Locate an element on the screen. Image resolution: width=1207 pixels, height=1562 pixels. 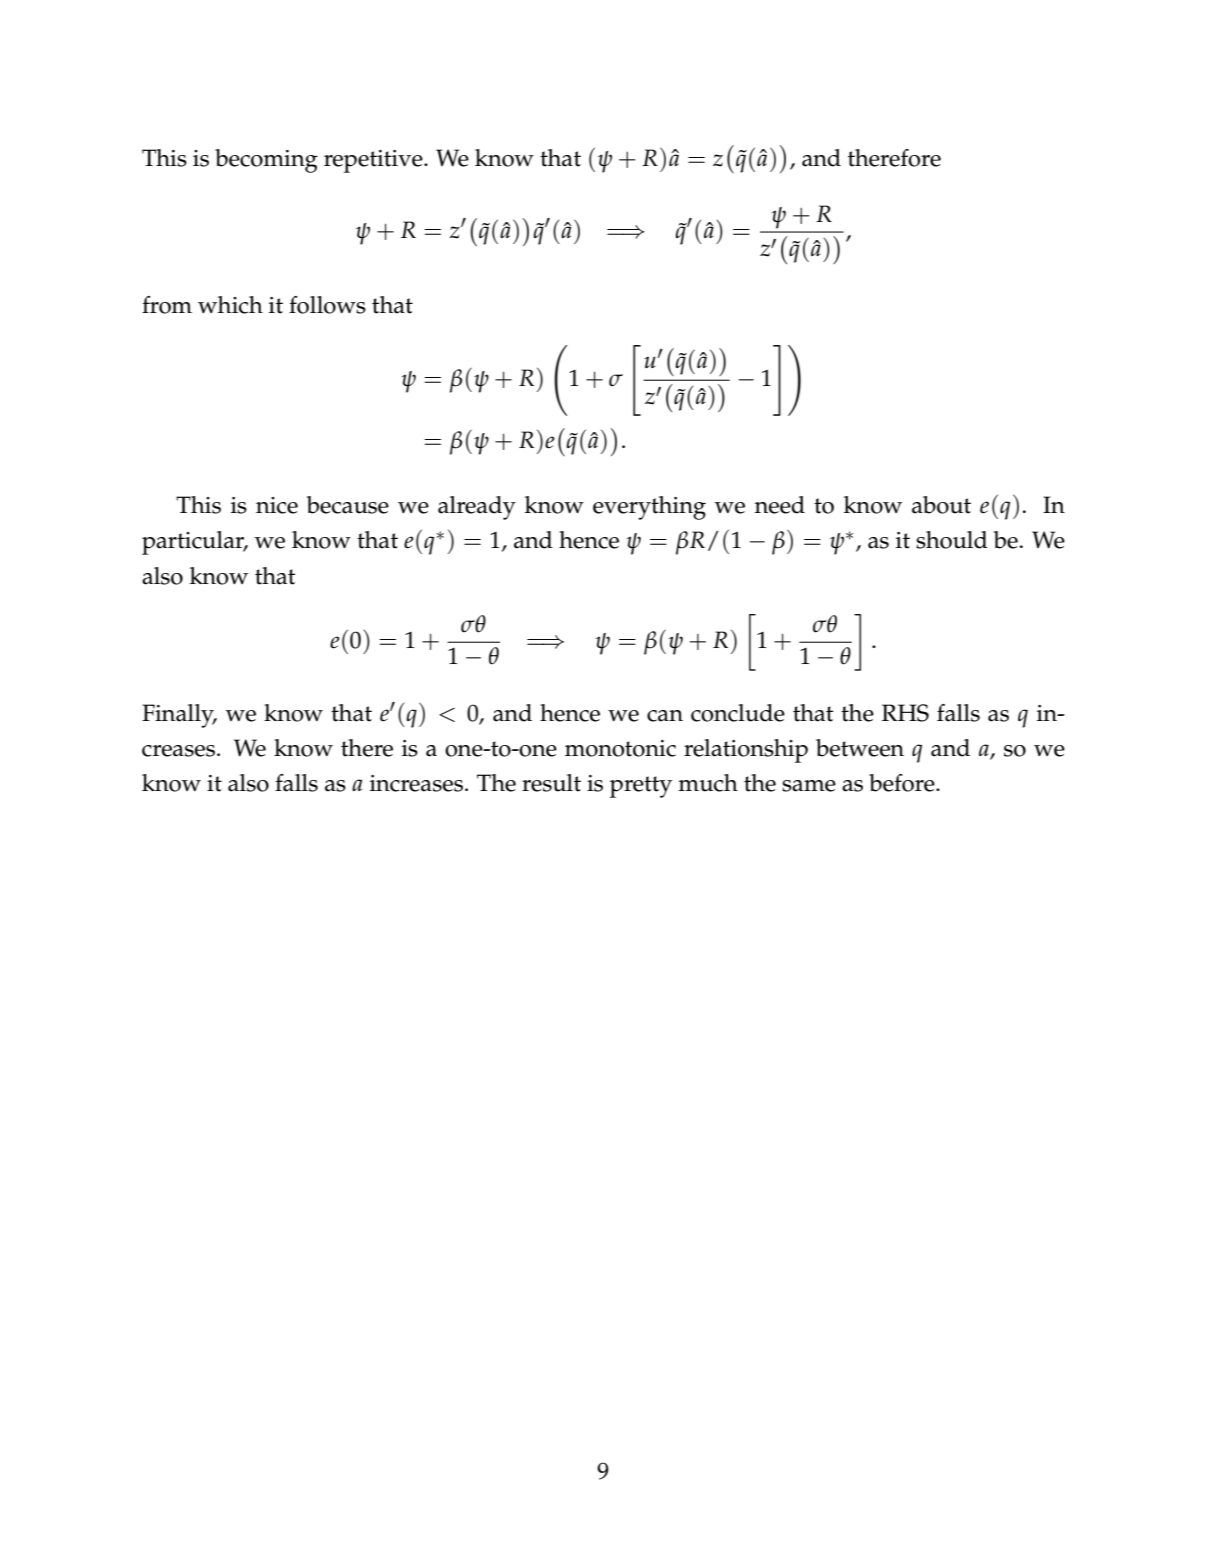
which is located at coordinates (230, 305).
